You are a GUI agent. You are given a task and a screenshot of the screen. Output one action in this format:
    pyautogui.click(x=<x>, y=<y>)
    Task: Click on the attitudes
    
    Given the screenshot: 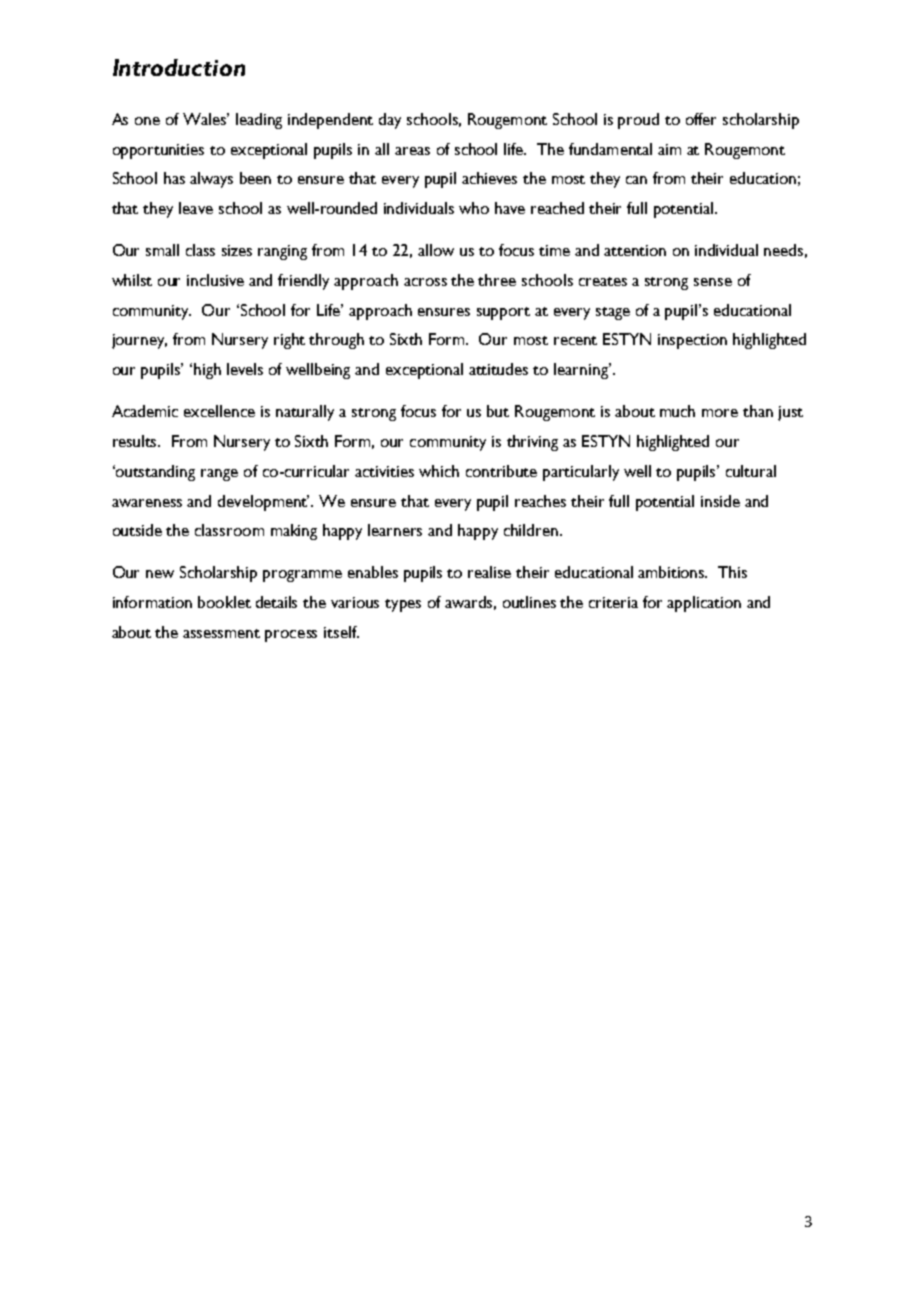 What is the action you would take?
    pyautogui.click(x=498, y=369)
